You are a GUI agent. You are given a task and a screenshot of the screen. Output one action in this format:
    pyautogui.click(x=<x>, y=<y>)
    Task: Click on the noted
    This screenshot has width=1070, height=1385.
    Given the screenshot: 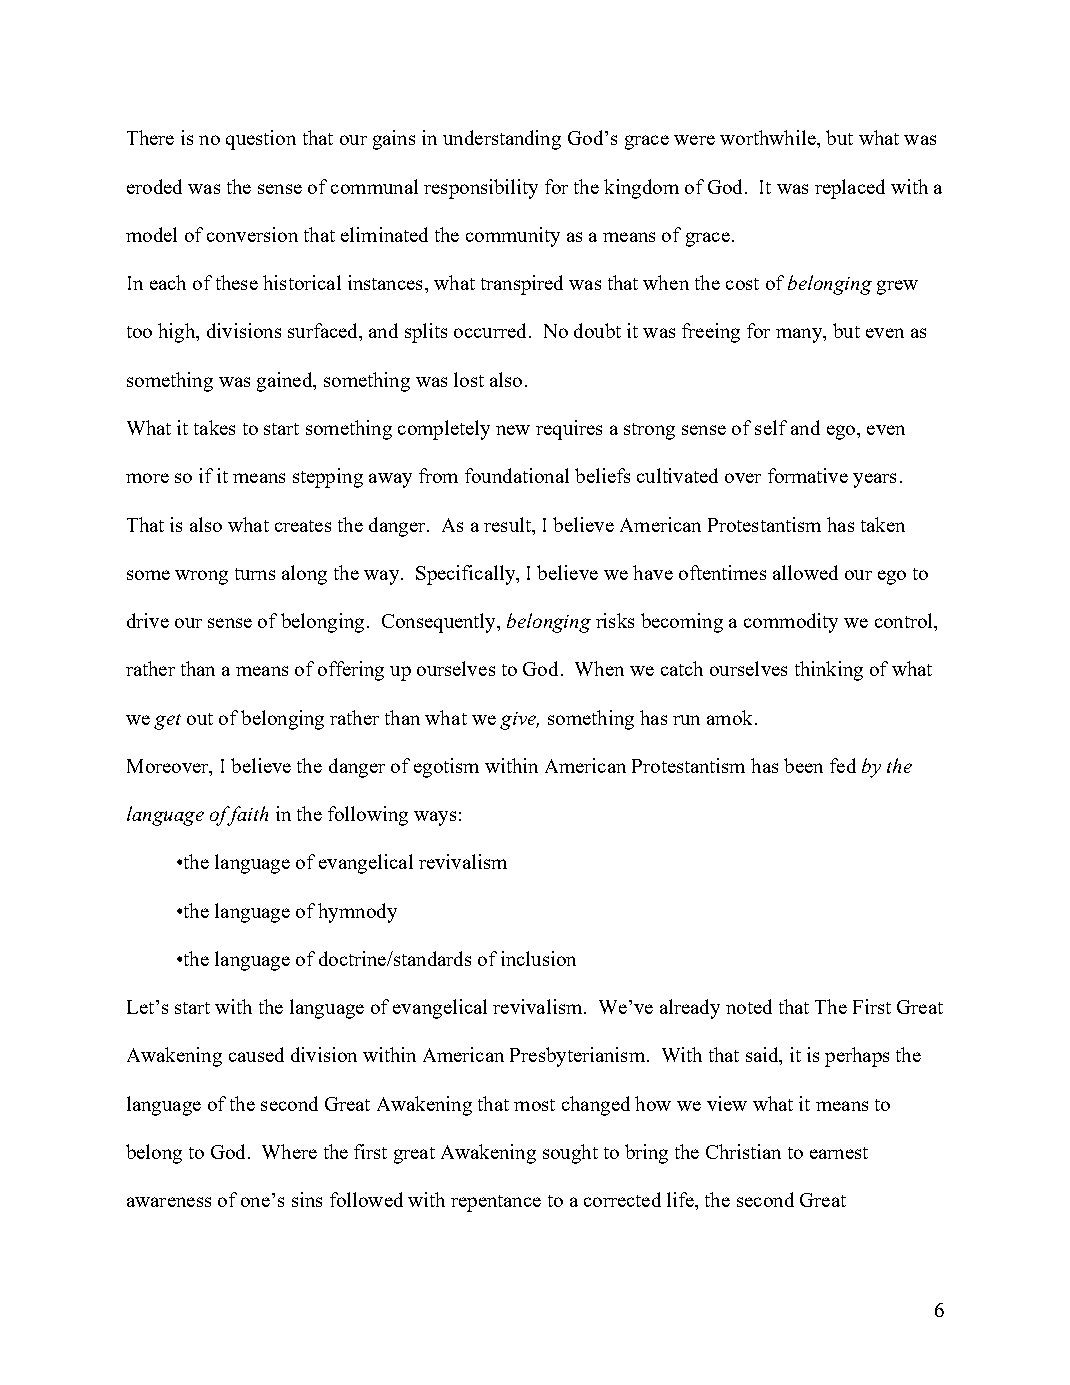 What is the action you would take?
    pyautogui.click(x=749, y=1006)
